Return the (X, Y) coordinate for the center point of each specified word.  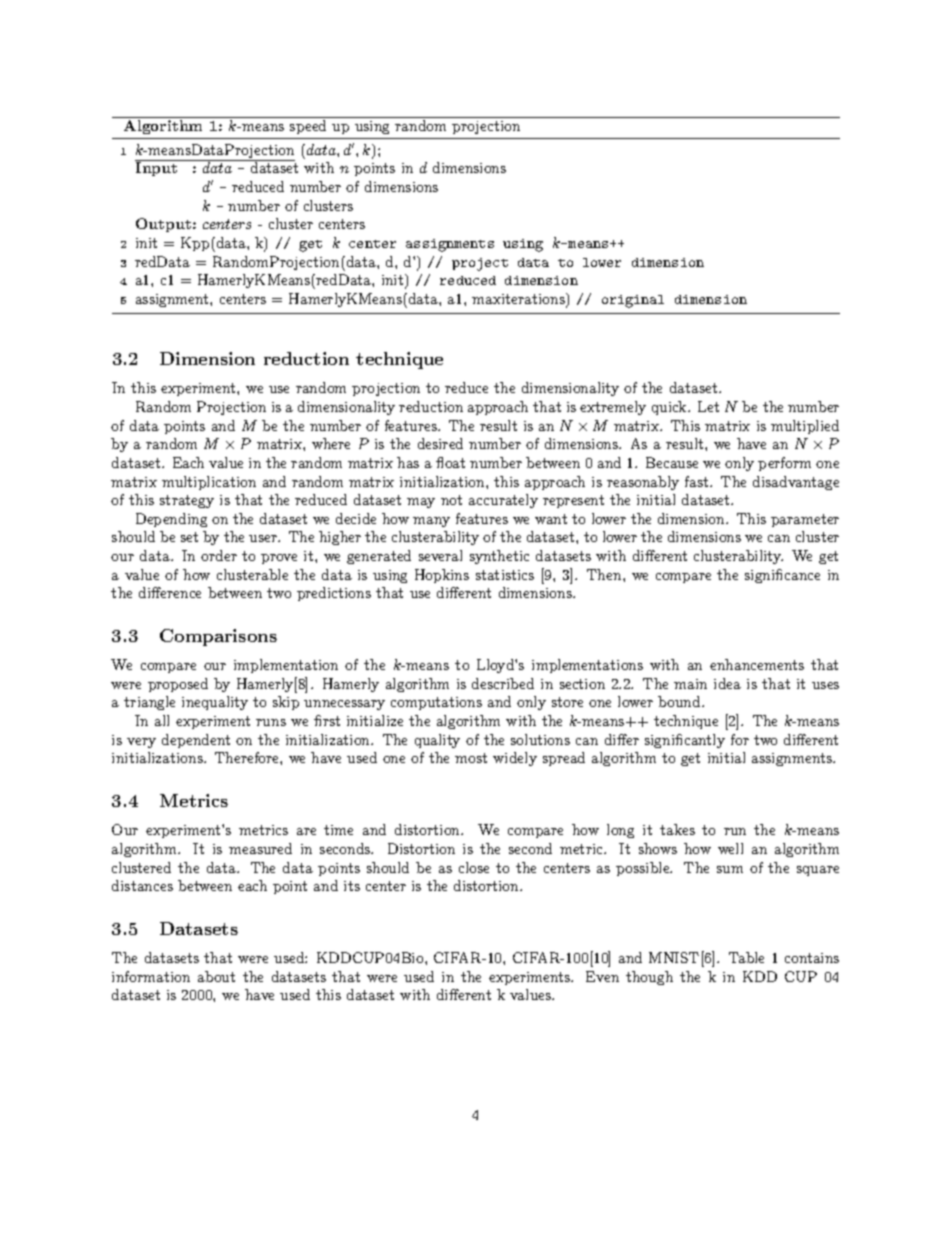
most (471, 758)
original (633, 301)
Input (156, 169)
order (219, 555)
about (216, 976)
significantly (685, 741)
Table (746, 957)
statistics (505, 575)
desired (440, 443)
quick (670, 408)
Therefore (248, 757)
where (331, 443)
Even (602, 976)
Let (708, 406)
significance (782, 576)
